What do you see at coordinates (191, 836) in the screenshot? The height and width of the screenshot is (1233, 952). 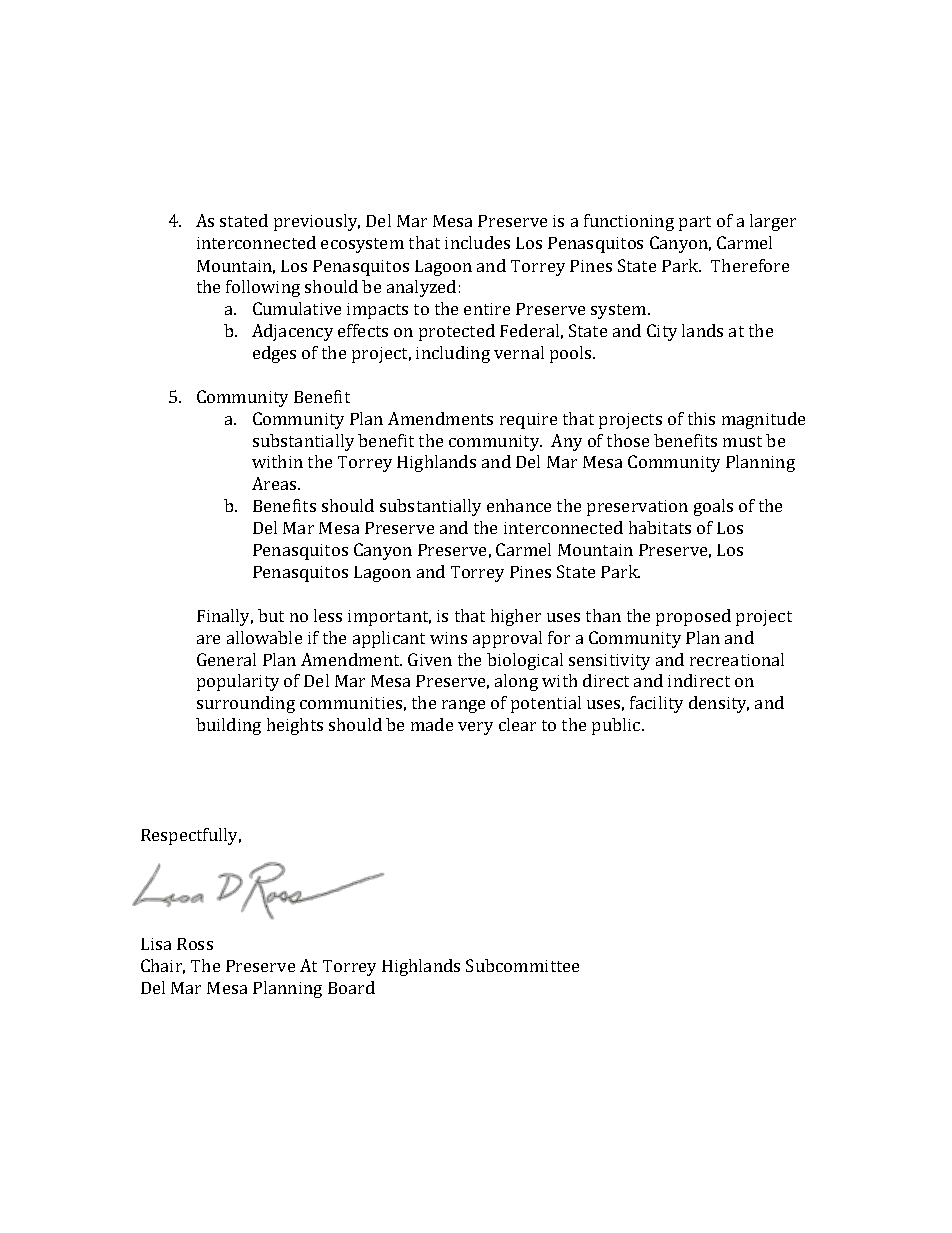 I see `Respectfully` at bounding box center [191, 836].
